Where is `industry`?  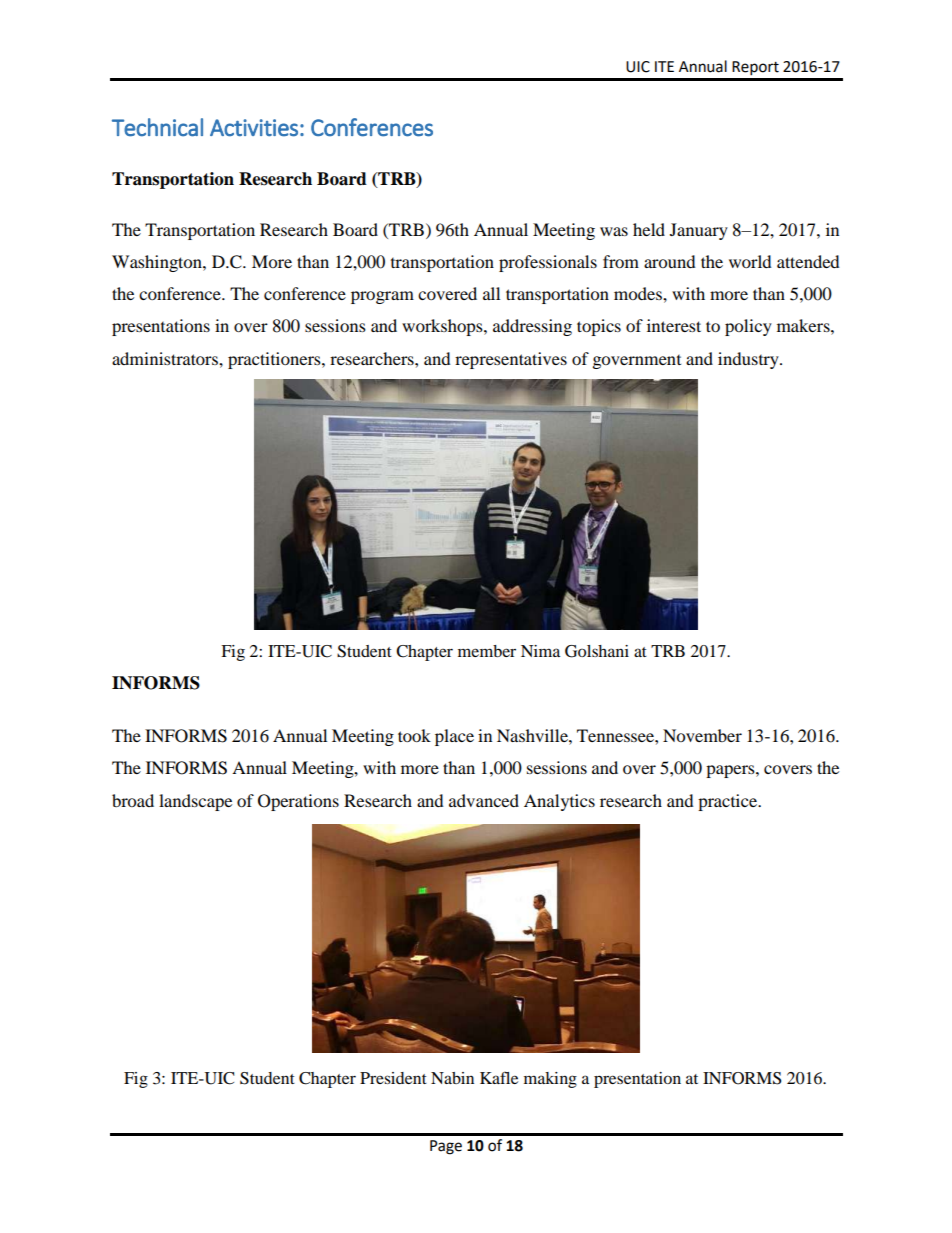 industry is located at coordinates (749, 360).
